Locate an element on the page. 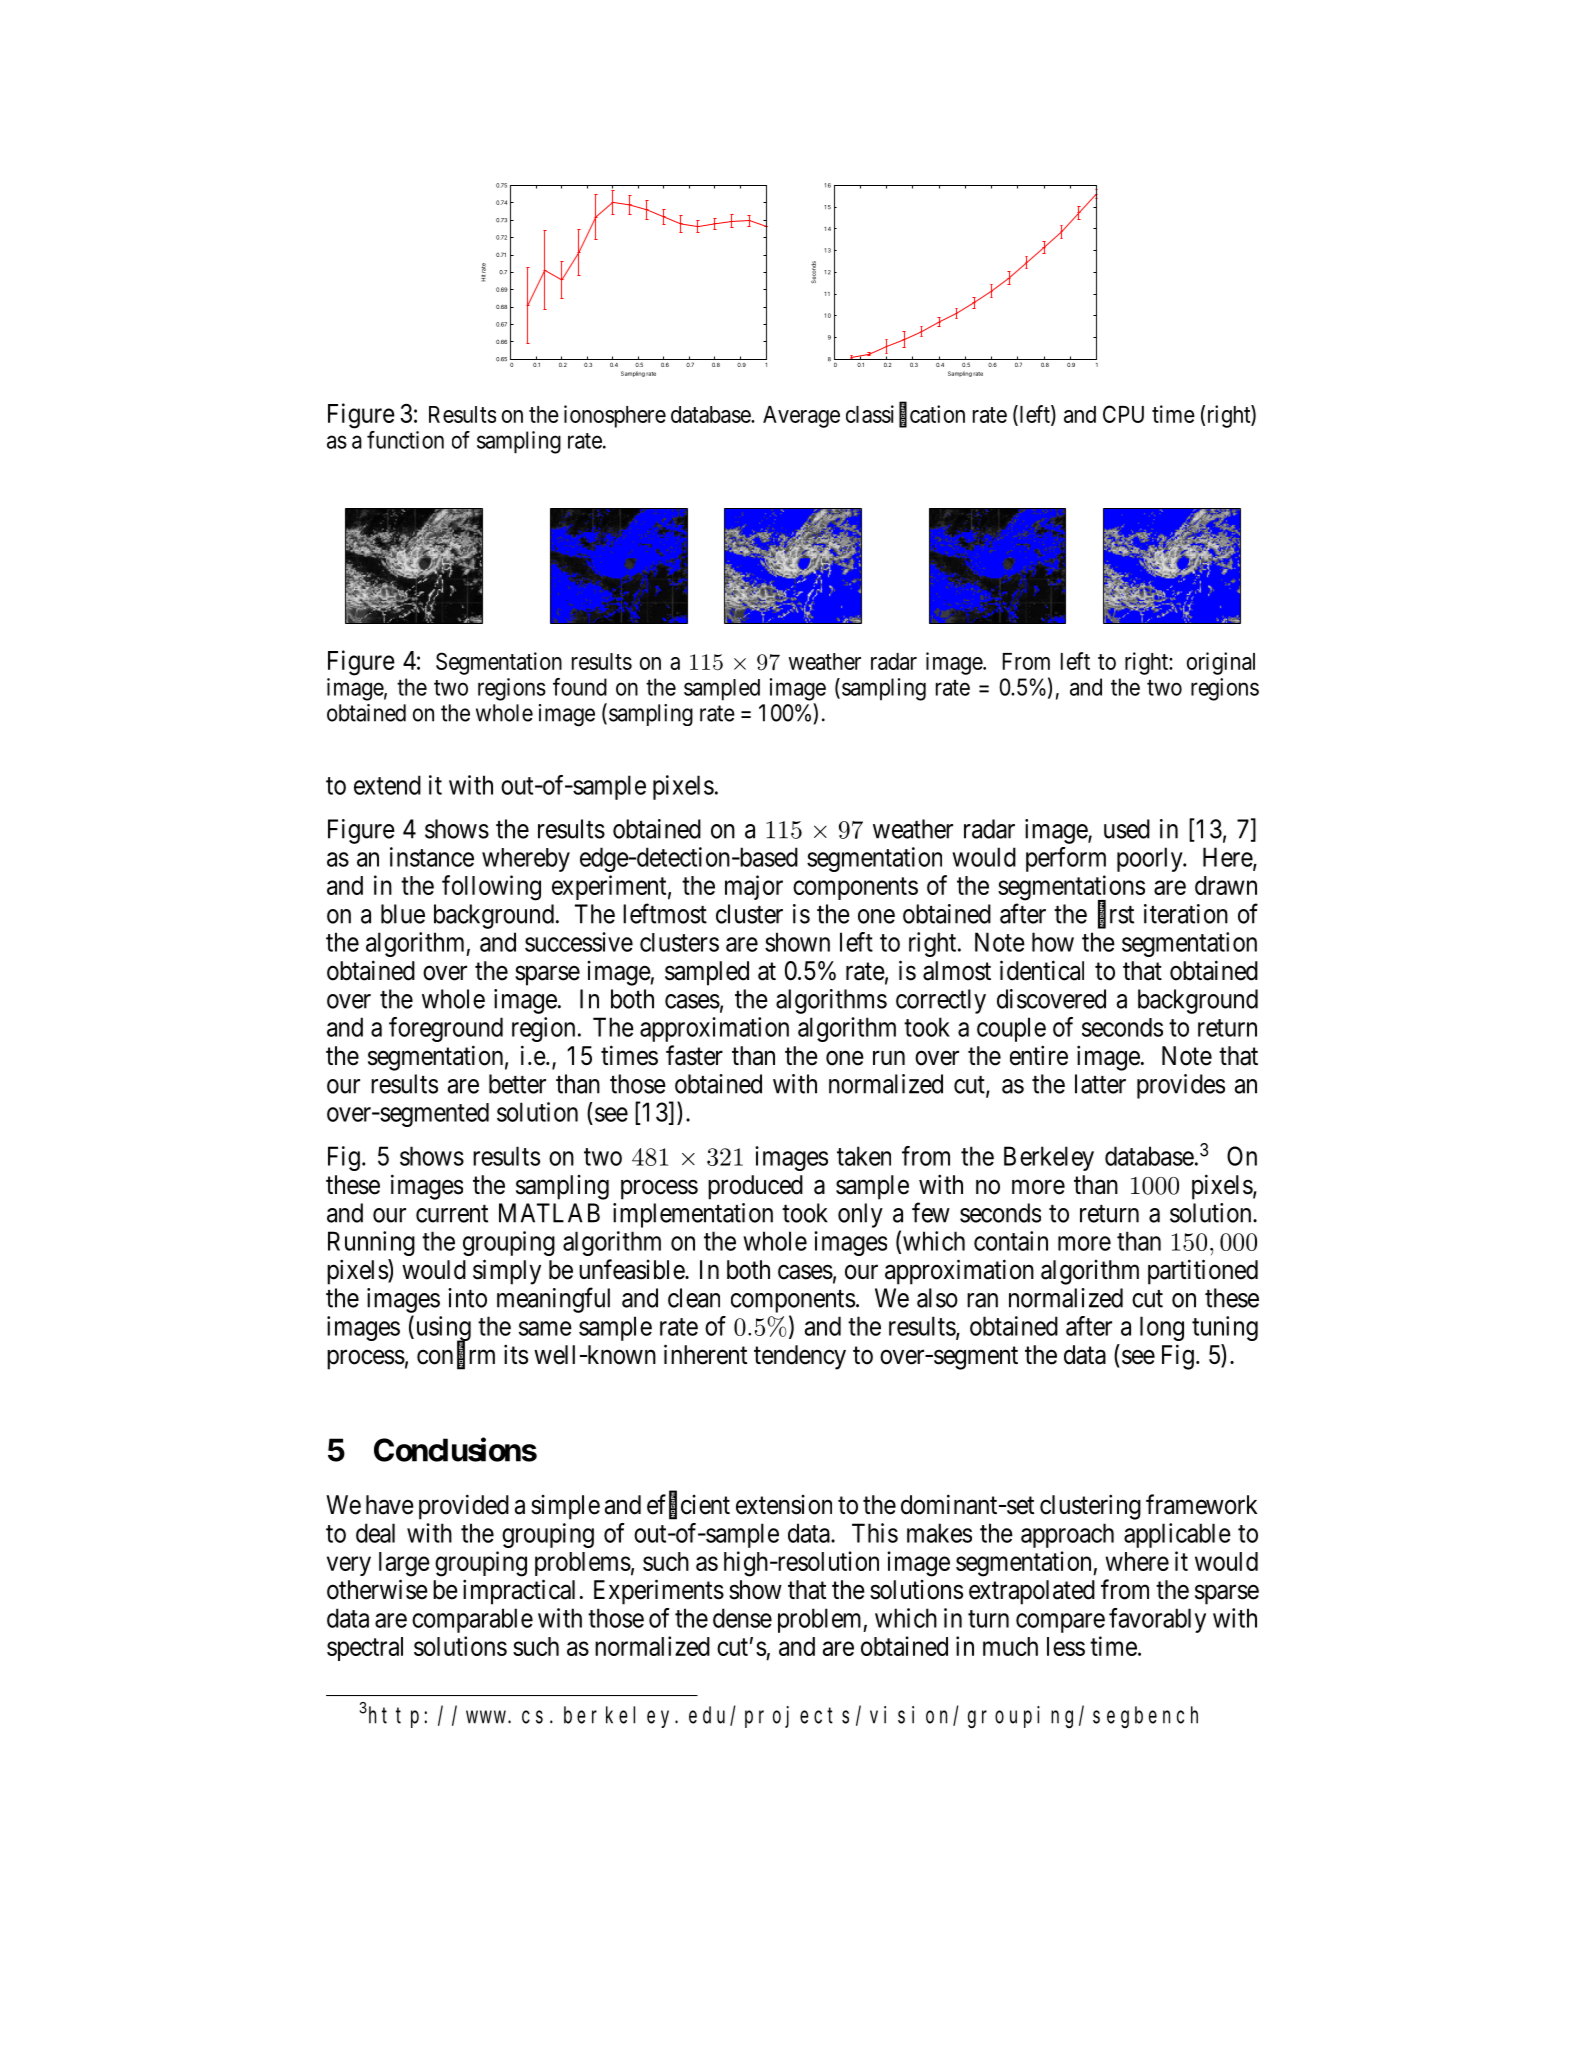 The height and width of the image is (2049, 1584). foreground is located at coordinates (446, 1029).
